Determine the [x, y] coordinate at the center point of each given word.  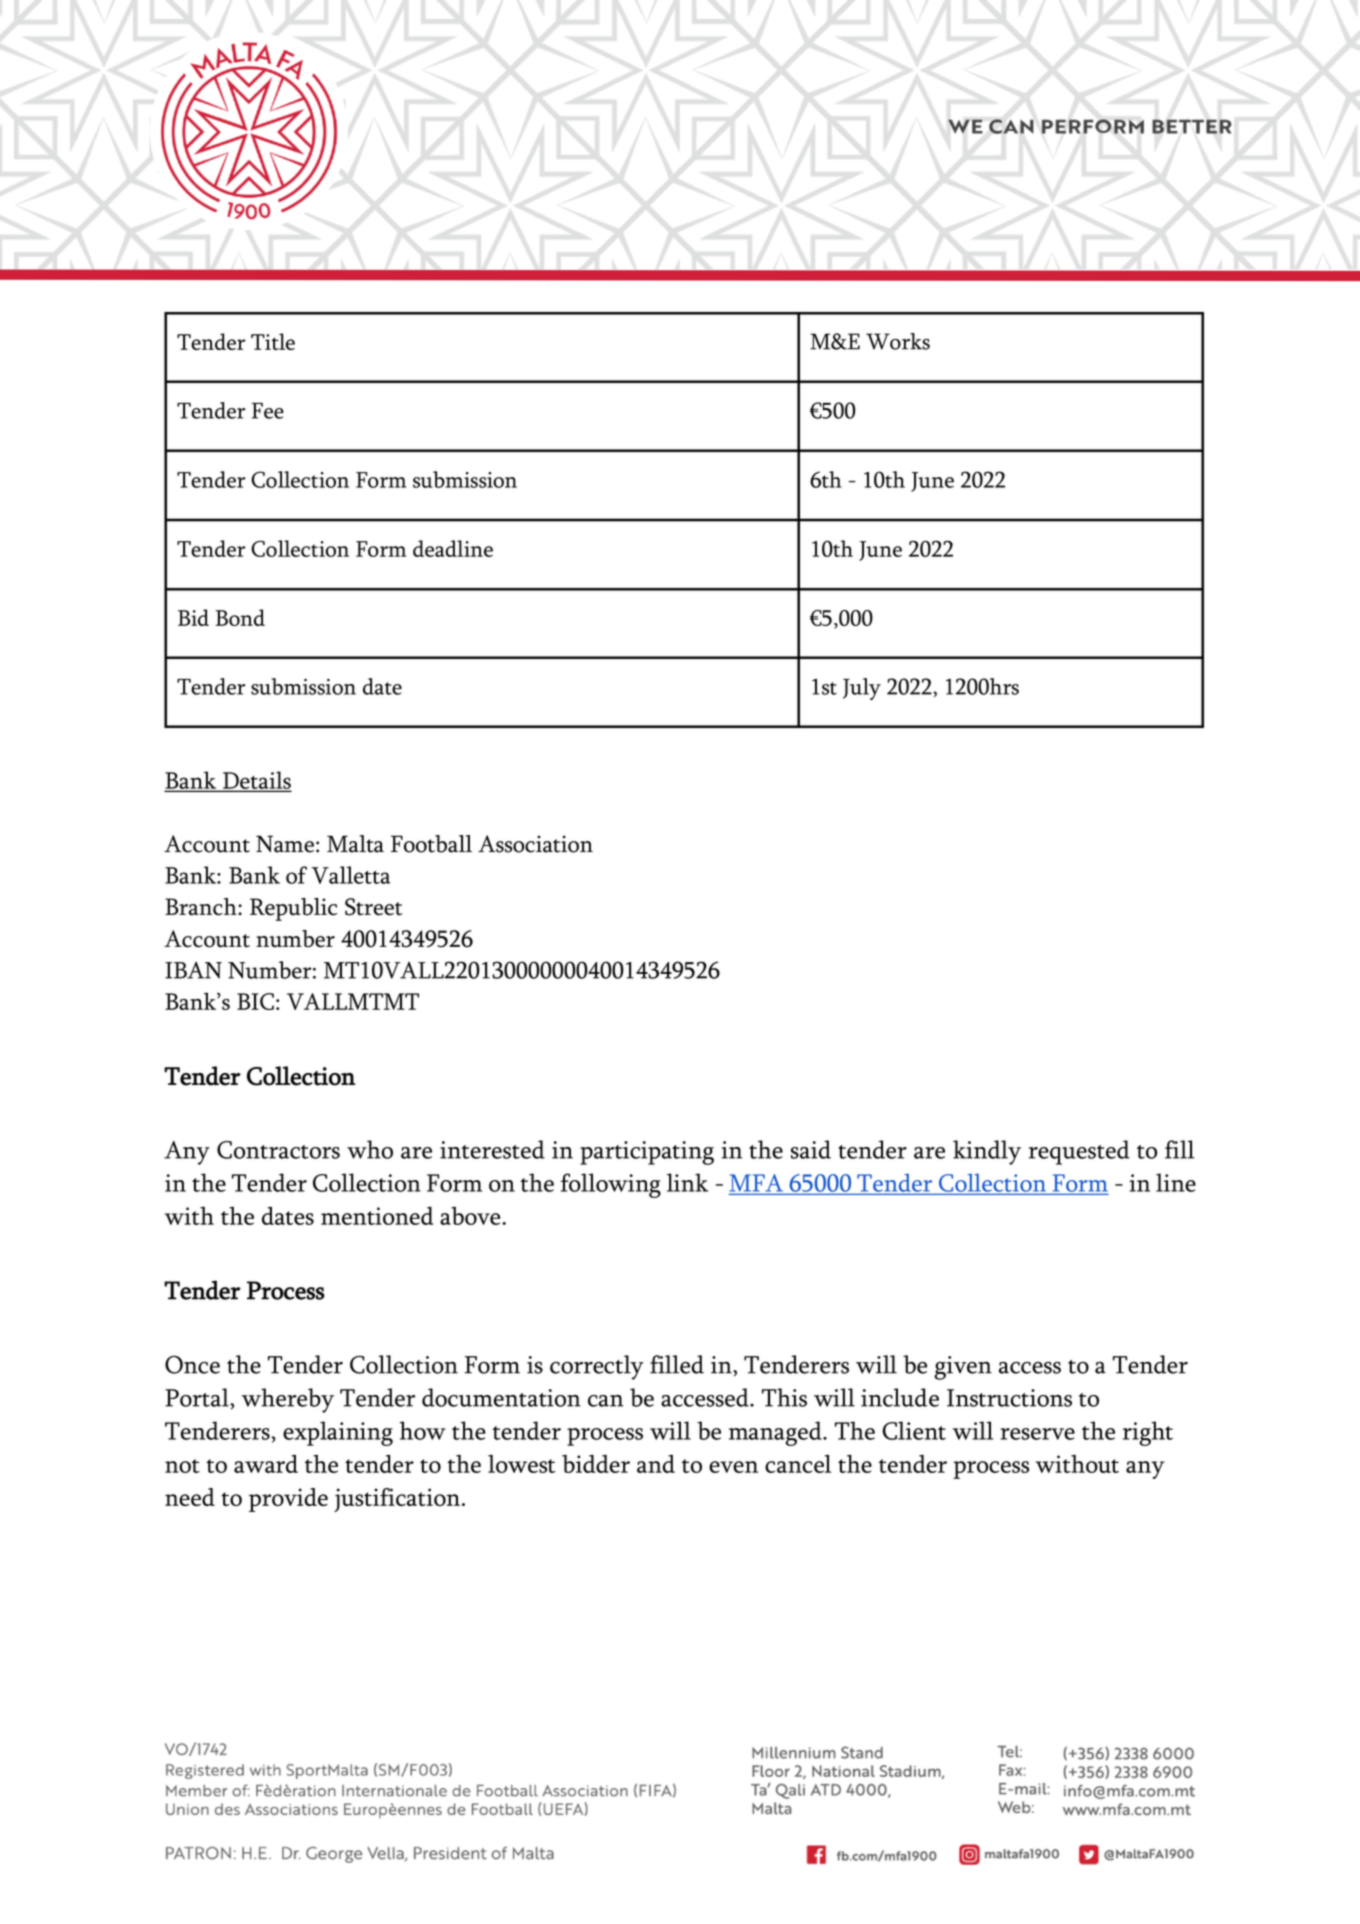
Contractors [278, 1150]
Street [373, 907]
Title [273, 341]
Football [431, 844]
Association [535, 844]
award [266, 1464]
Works [898, 341]
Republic [293, 909]
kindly [987, 1152]
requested [1079, 1152]
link [687, 1182]
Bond [240, 617]
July [862, 689]
